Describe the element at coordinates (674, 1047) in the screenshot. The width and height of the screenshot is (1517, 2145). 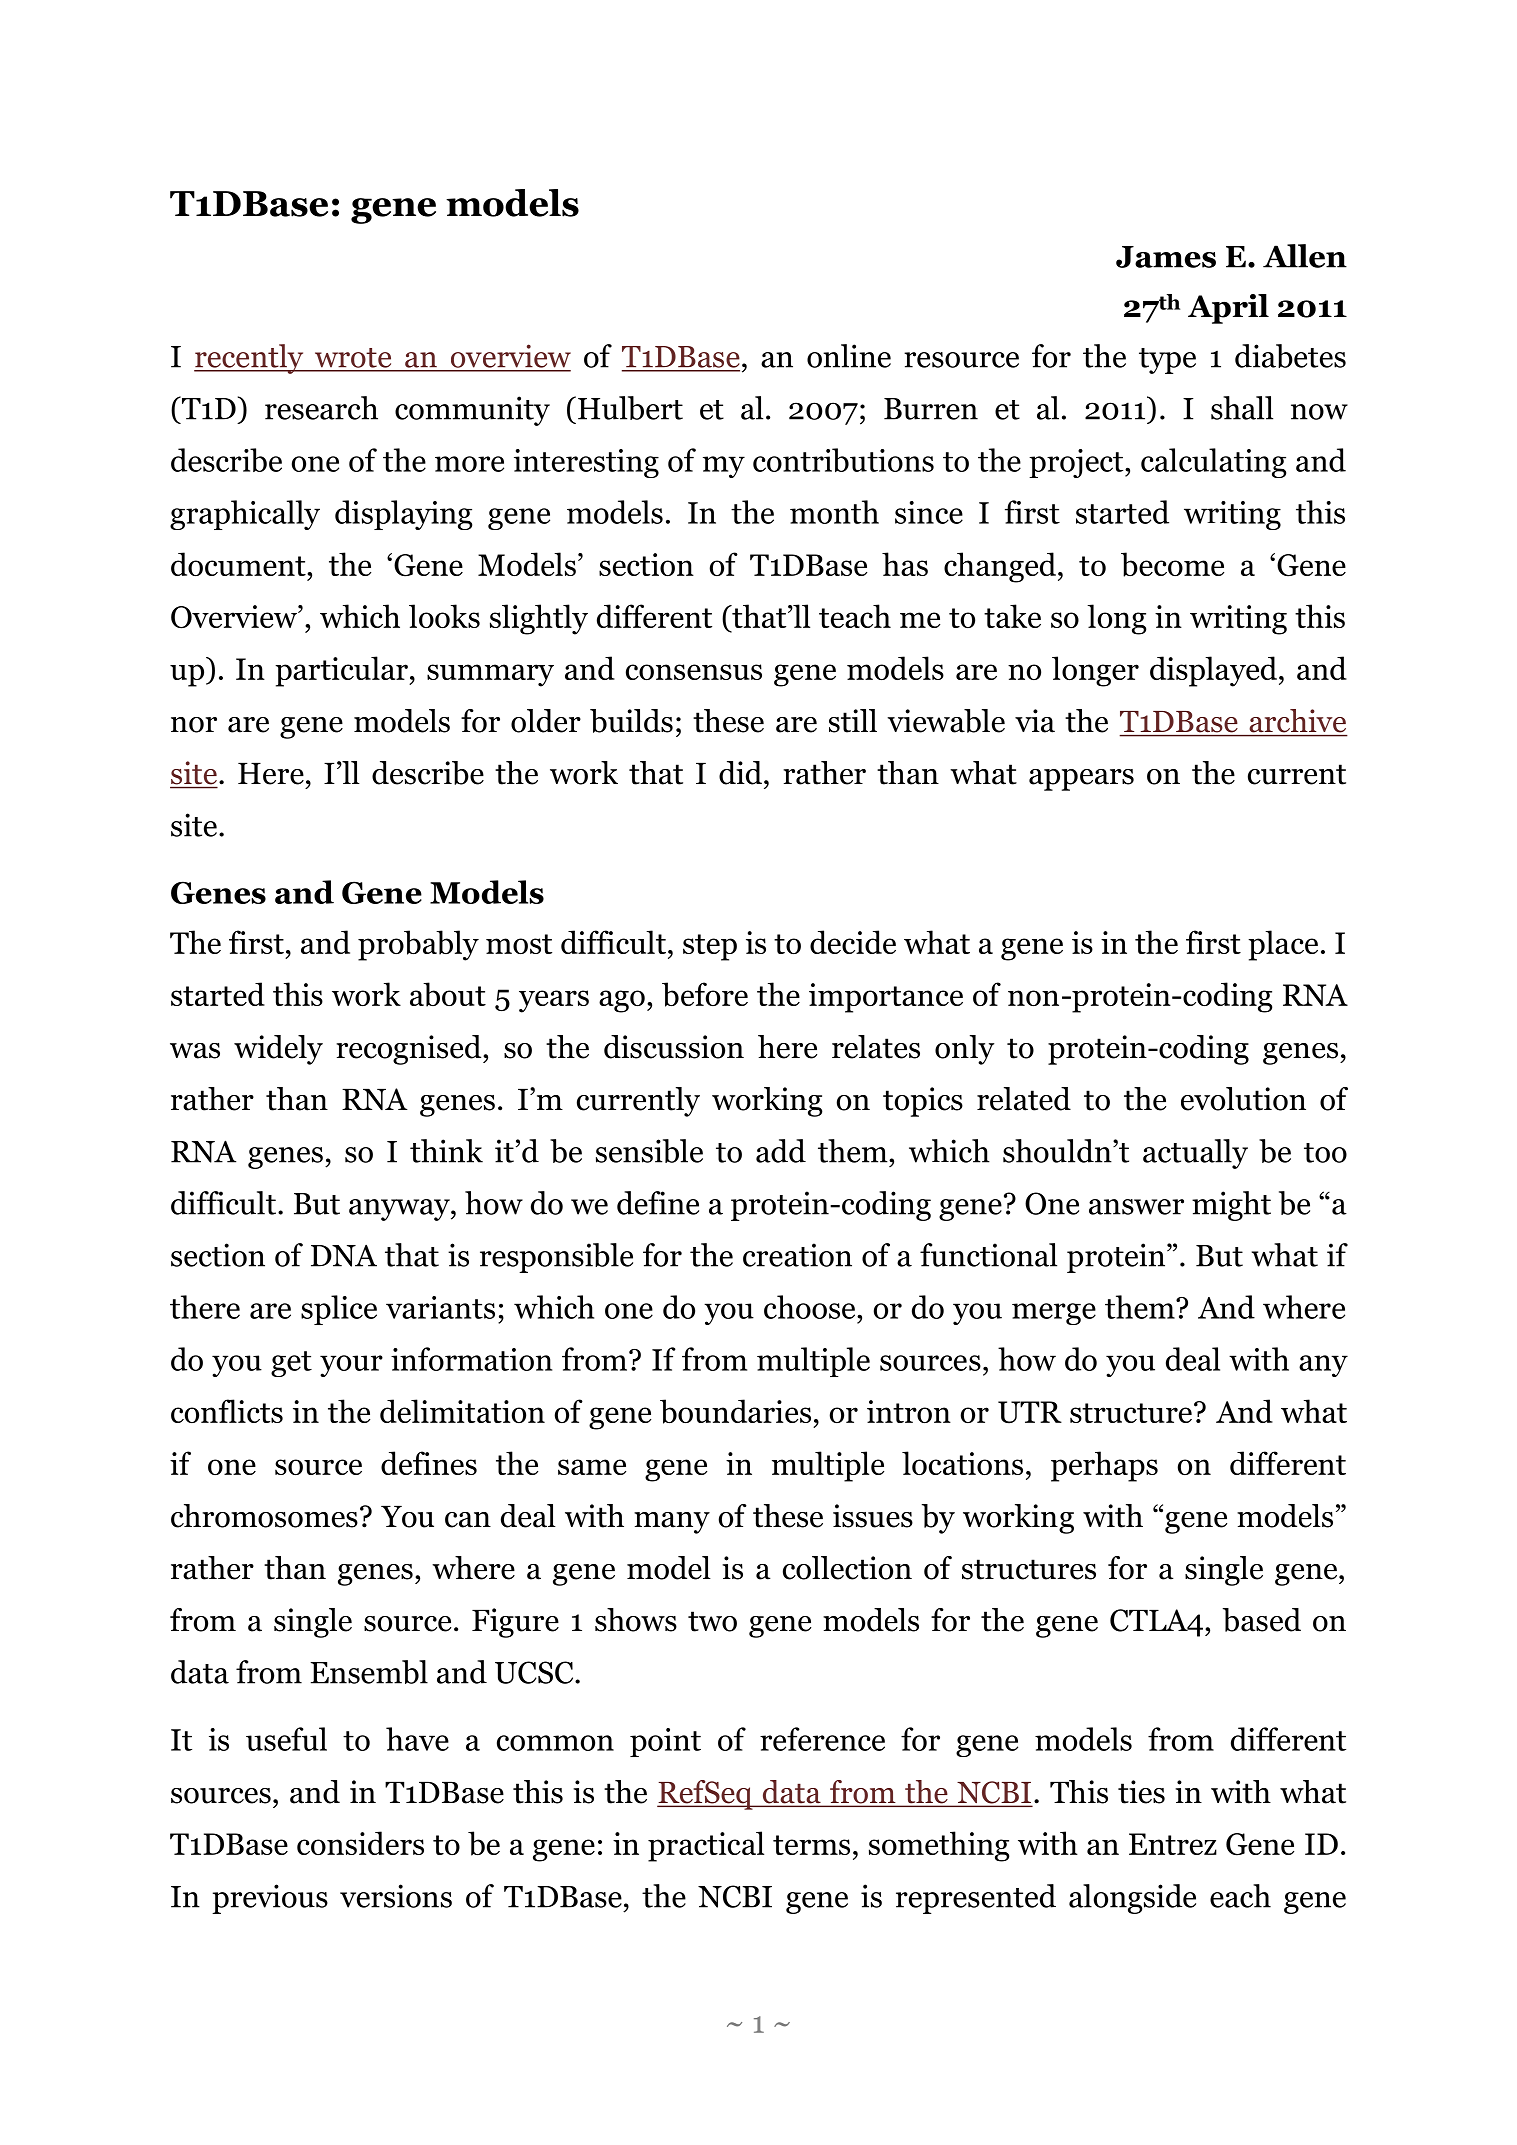
I see `discussion` at that location.
